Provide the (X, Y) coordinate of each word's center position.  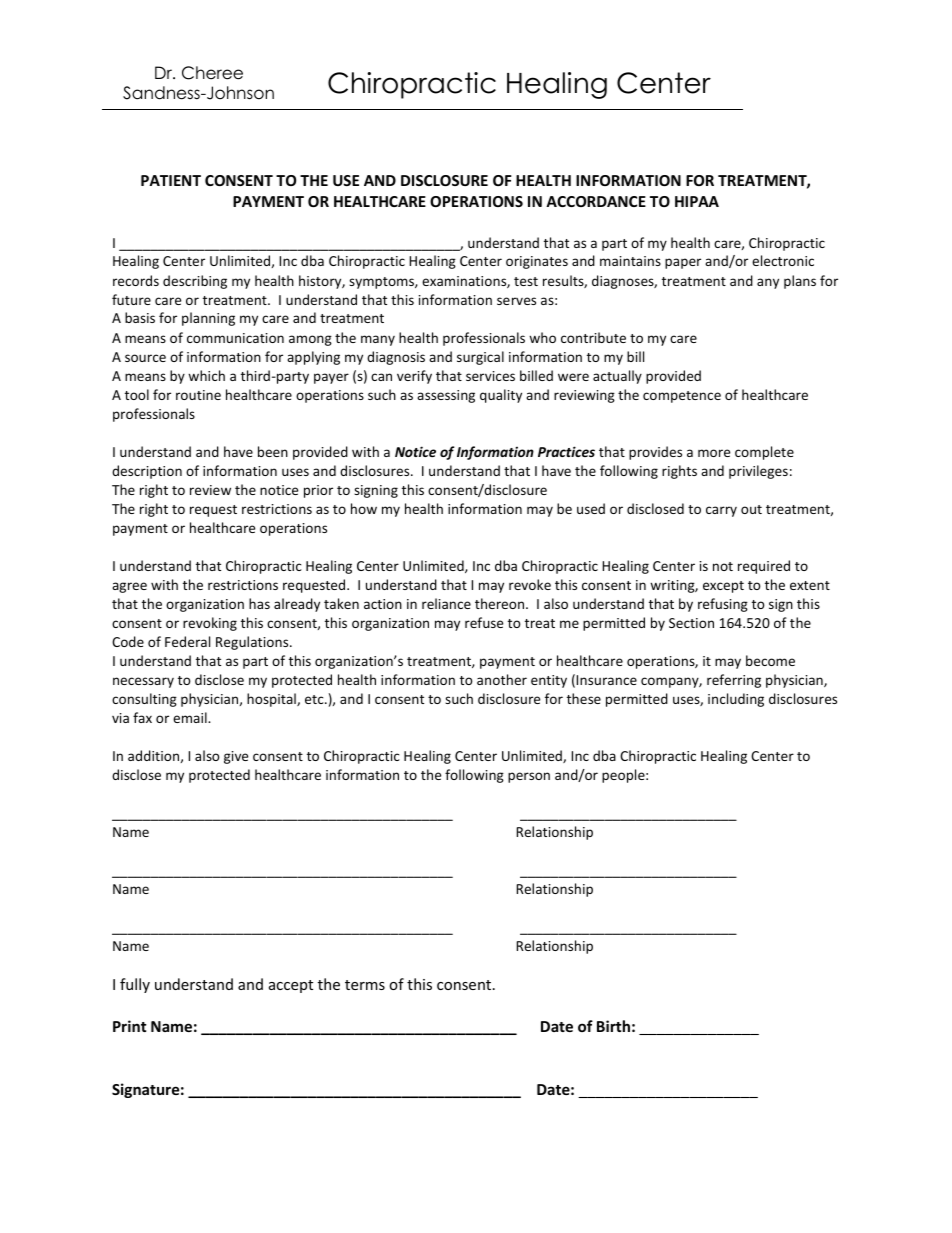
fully (135, 985)
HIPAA (697, 201)
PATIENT (171, 180)
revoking (210, 624)
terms (365, 985)
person (529, 777)
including (736, 700)
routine (198, 395)
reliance (446, 603)
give (236, 757)
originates (537, 262)
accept (291, 986)
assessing (446, 396)
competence (682, 397)
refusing (723, 605)
